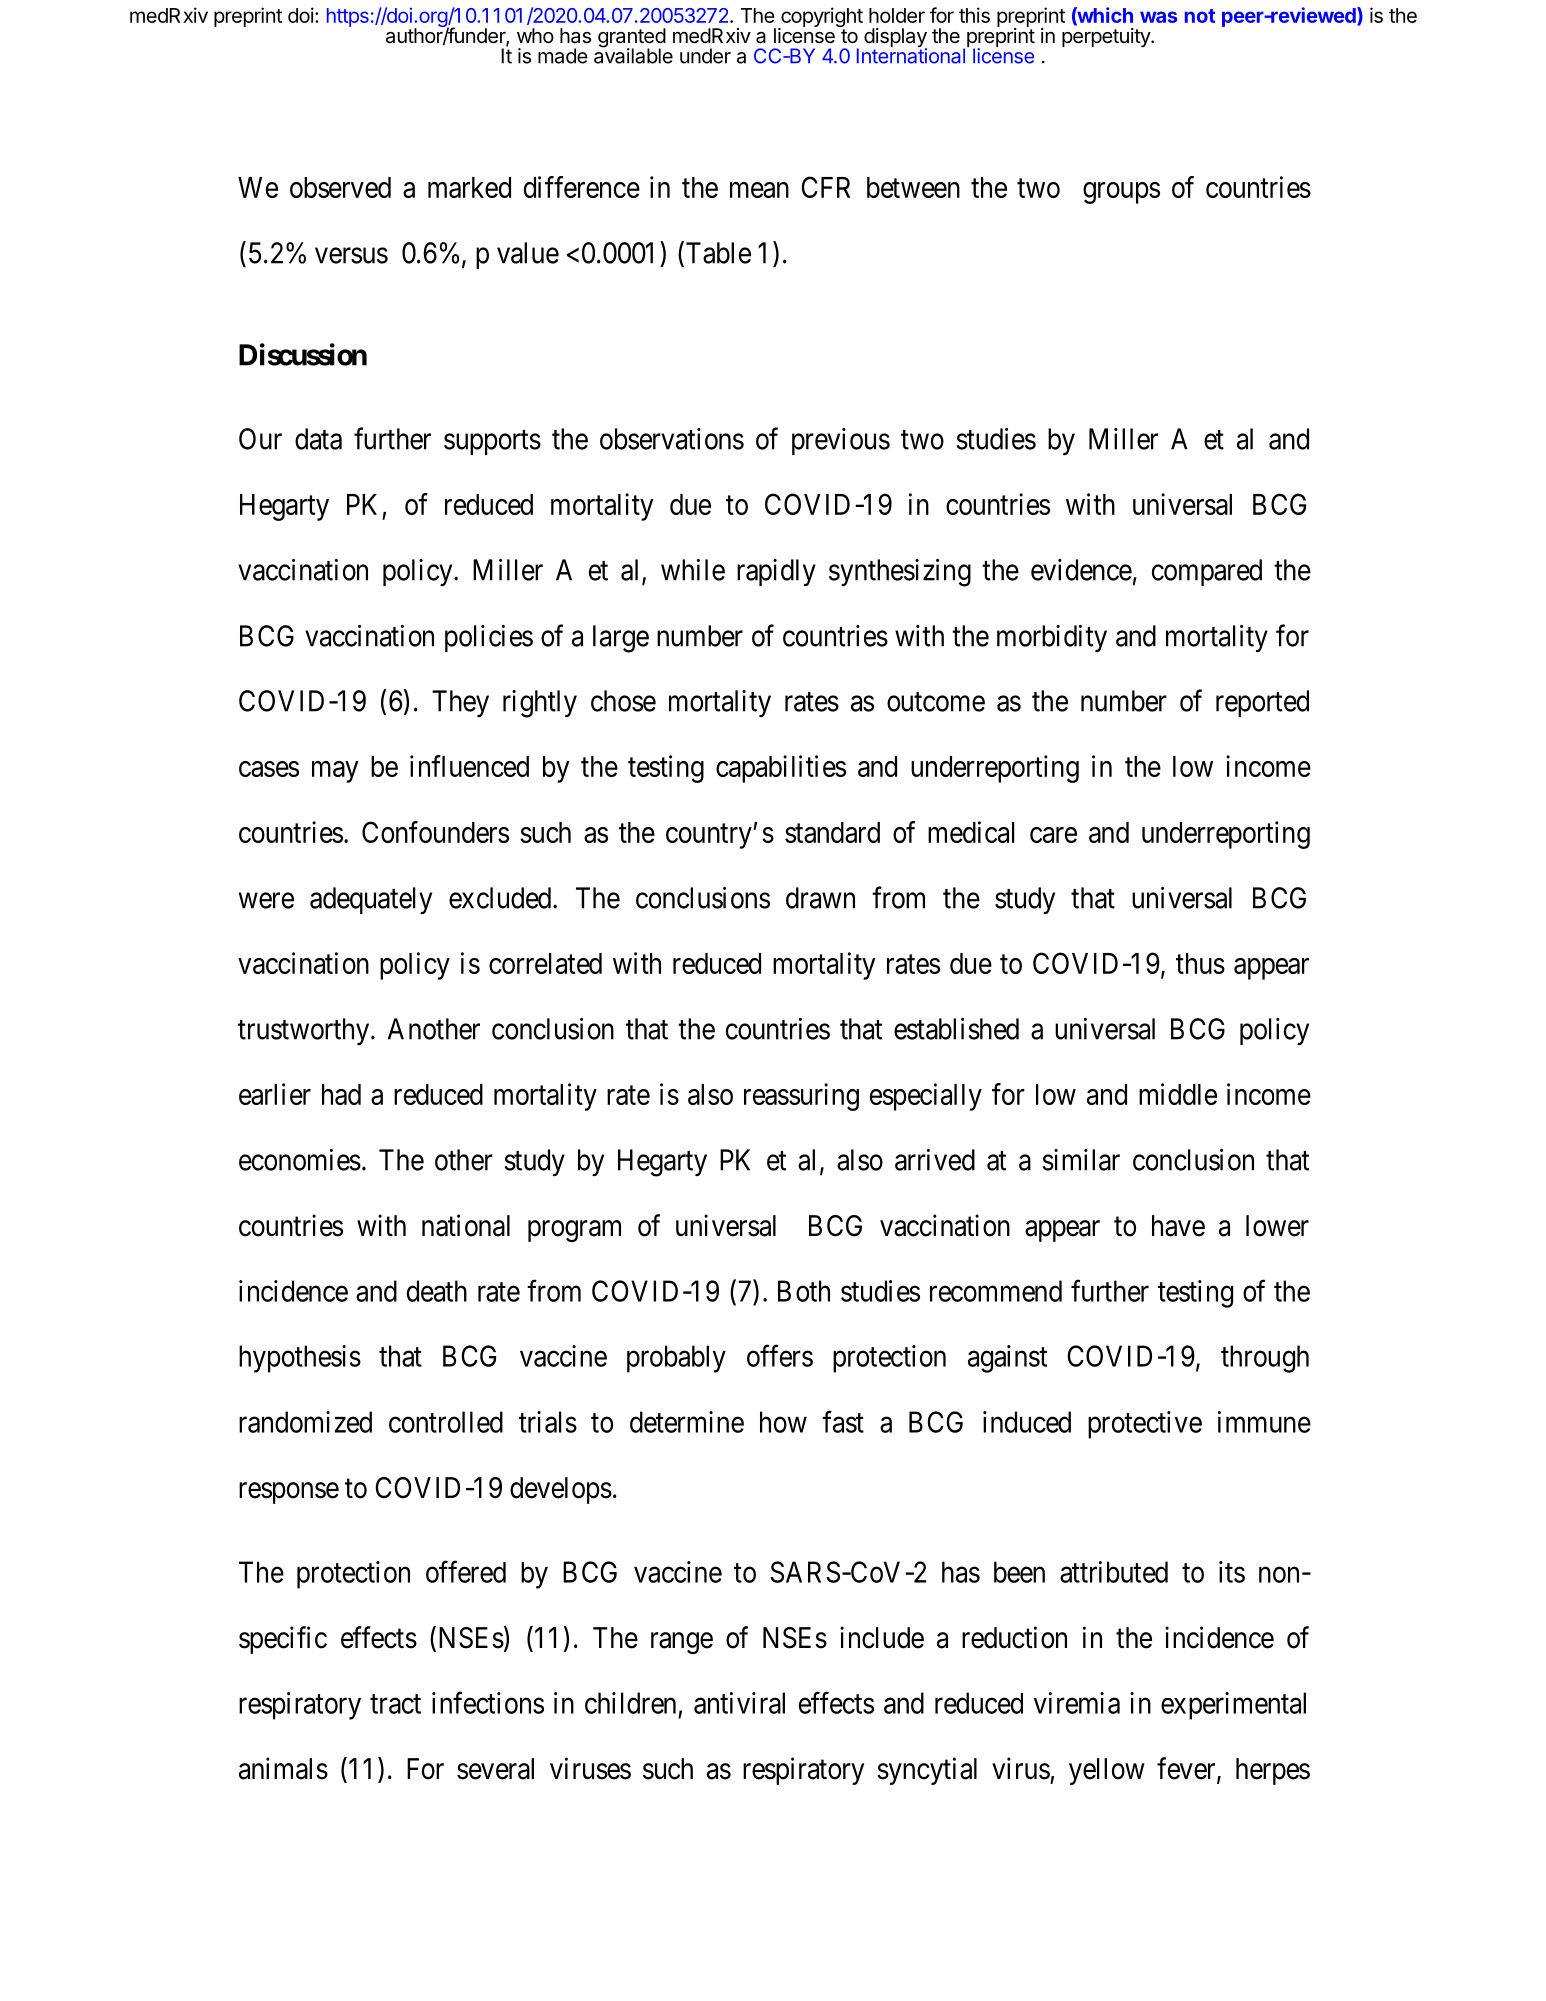  I want to click on thus, so click(1200, 963).
